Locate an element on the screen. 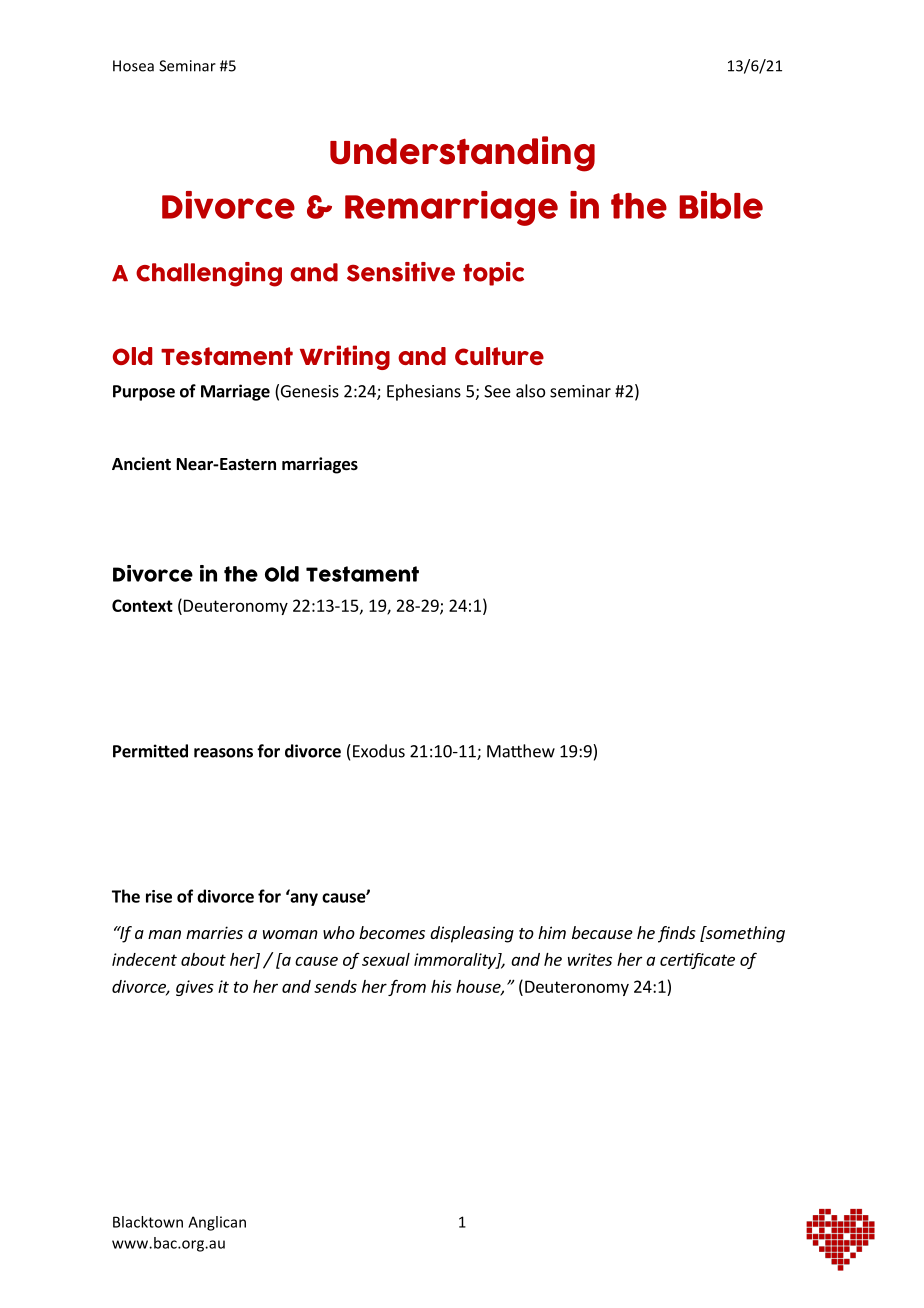 This screenshot has width=924, height=1308. certificate is located at coordinates (697, 961).
